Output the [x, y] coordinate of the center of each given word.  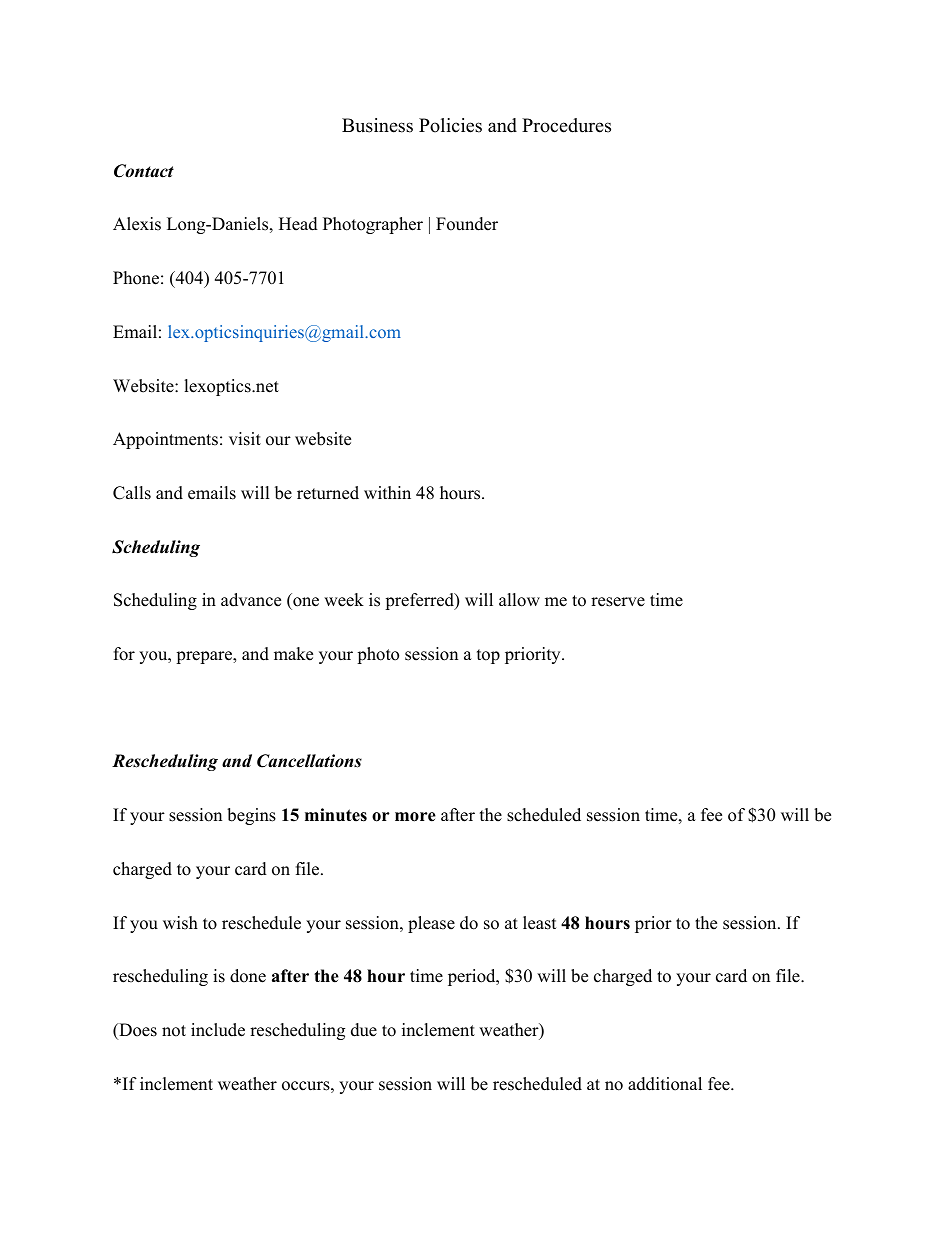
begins [251, 816]
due [364, 1030]
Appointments [165, 440]
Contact [144, 171]
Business [377, 125]
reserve [618, 602]
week [344, 600]
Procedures [566, 125]
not [174, 1031]
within [387, 492]
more [415, 817]
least [540, 923]
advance [251, 600]
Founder [467, 224]
